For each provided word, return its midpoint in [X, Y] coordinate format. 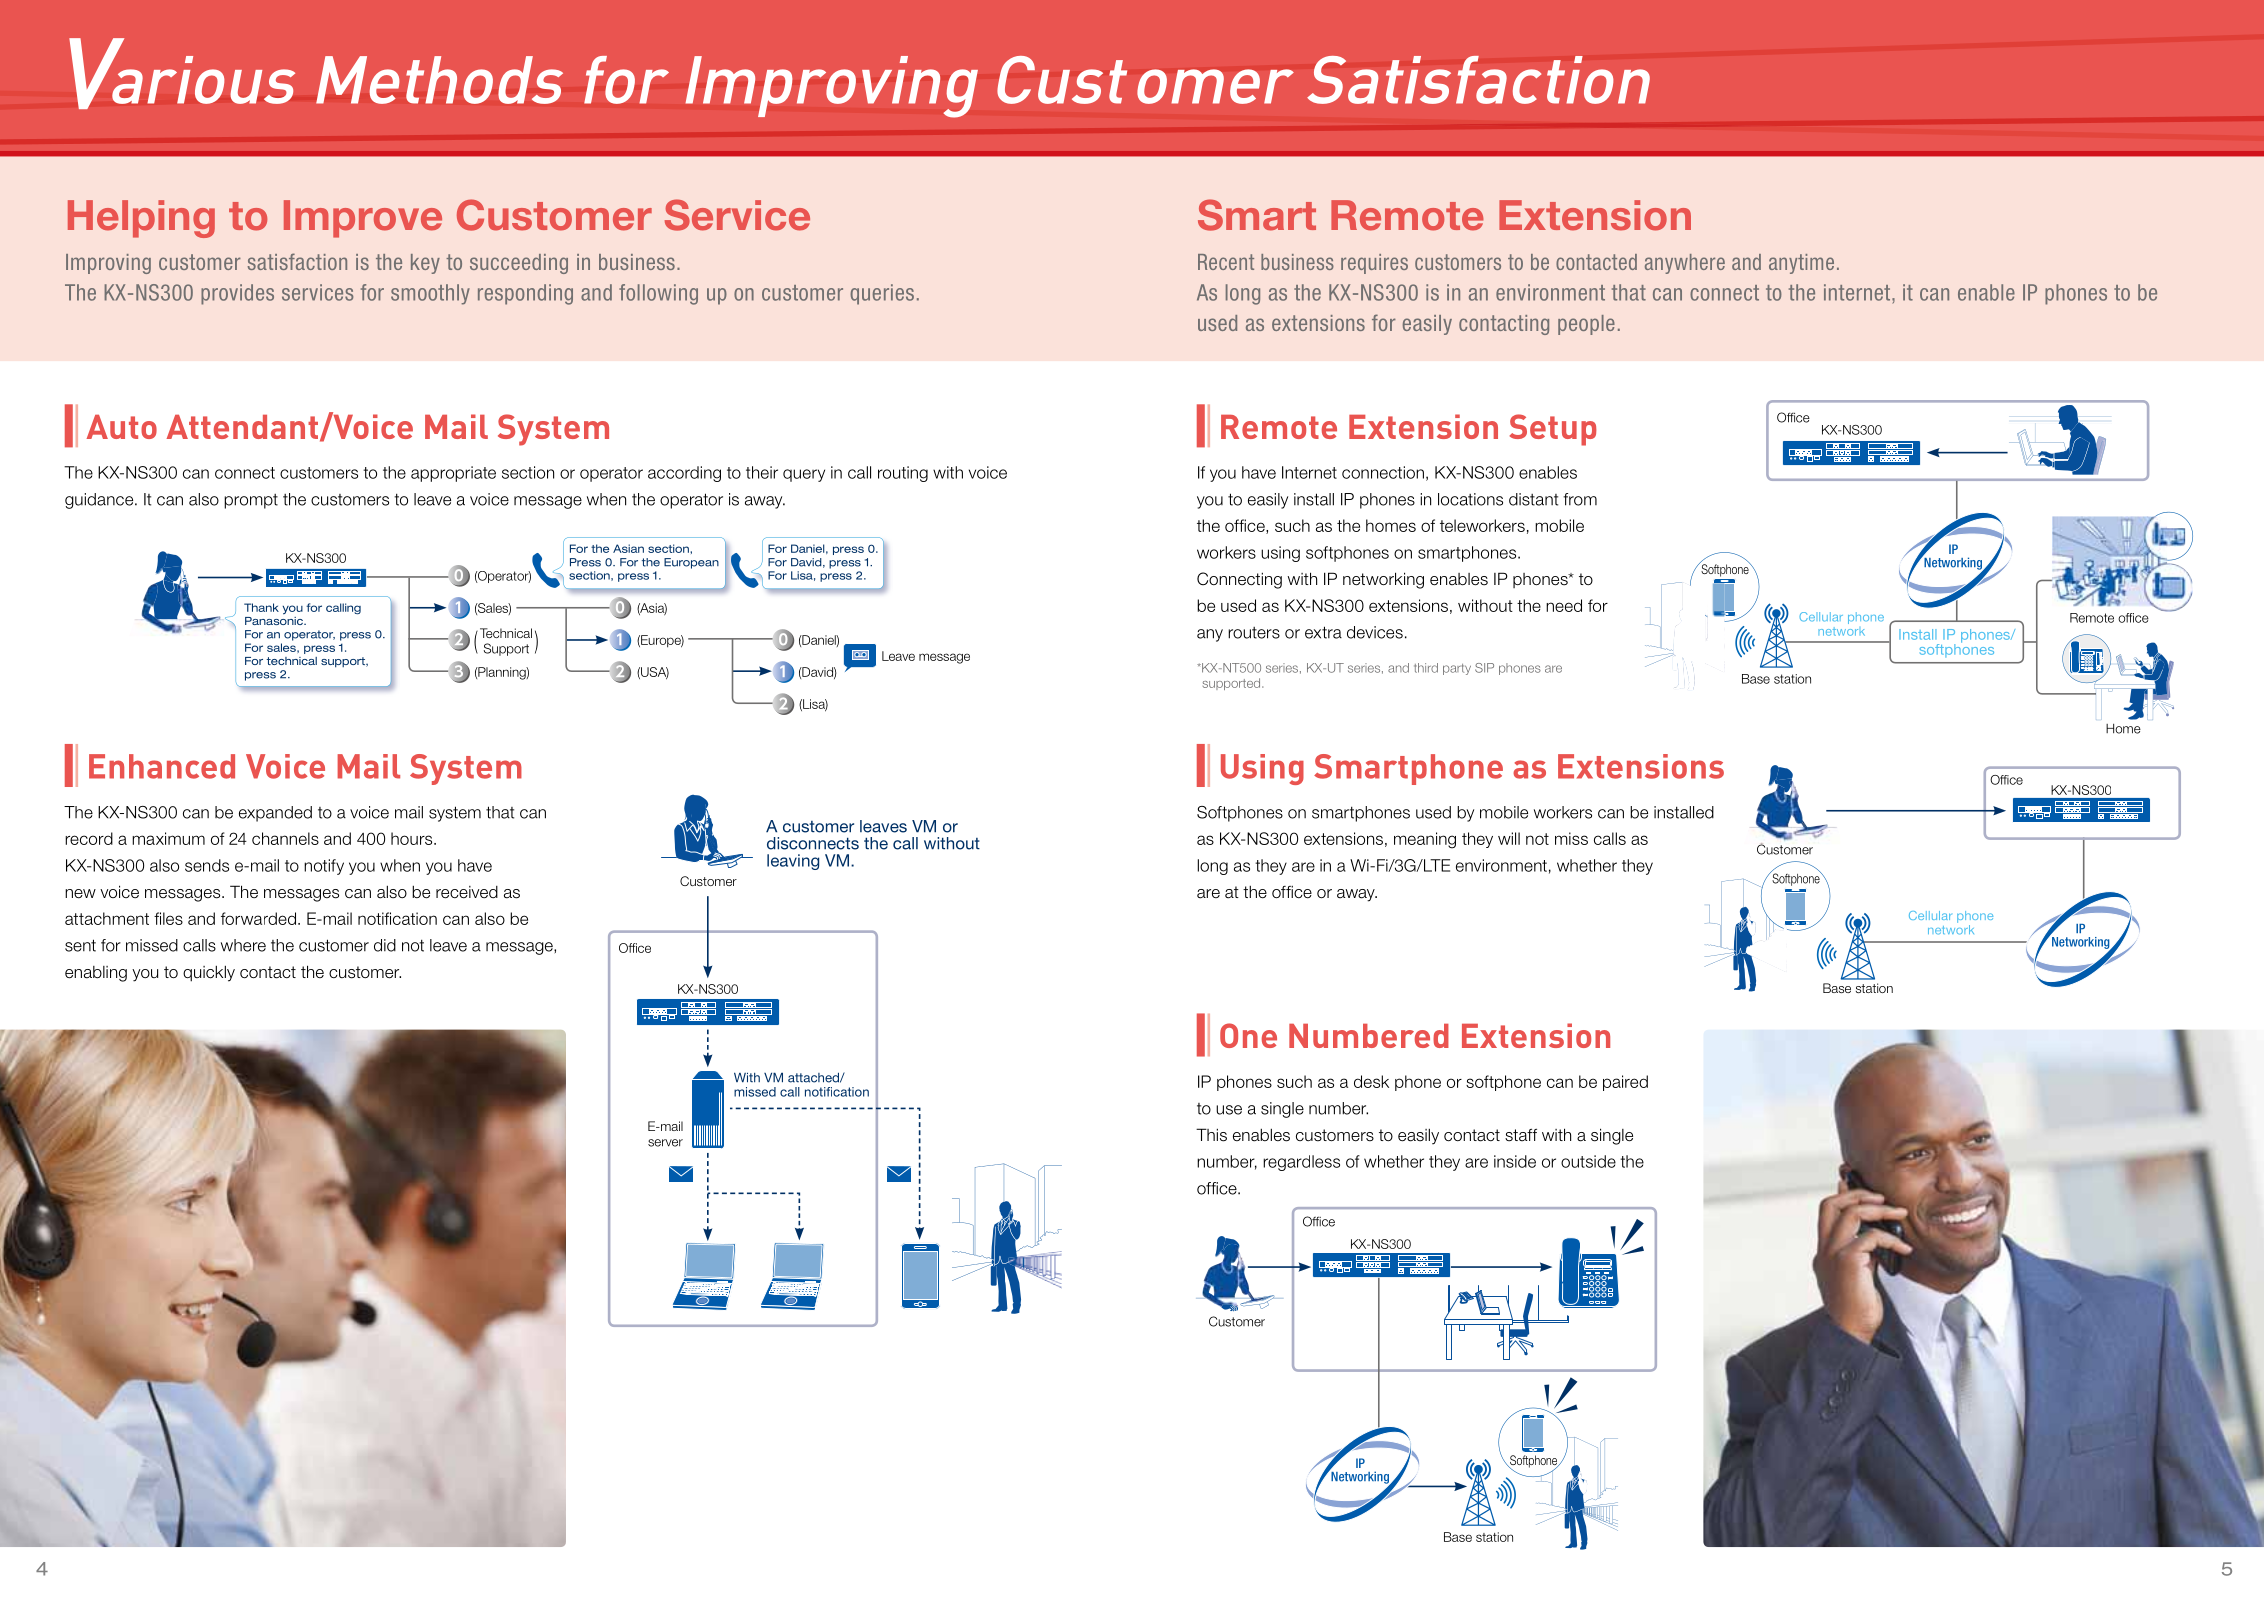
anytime [1801, 264]
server [665, 1143]
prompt [251, 501]
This [1211, 1135]
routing [903, 474]
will [1509, 838]
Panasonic [275, 619]
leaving [793, 862]
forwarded [258, 918]
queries [882, 294]
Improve [363, 219]
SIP [1484, 668]
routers [1254, 633]
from [1580, 499]
